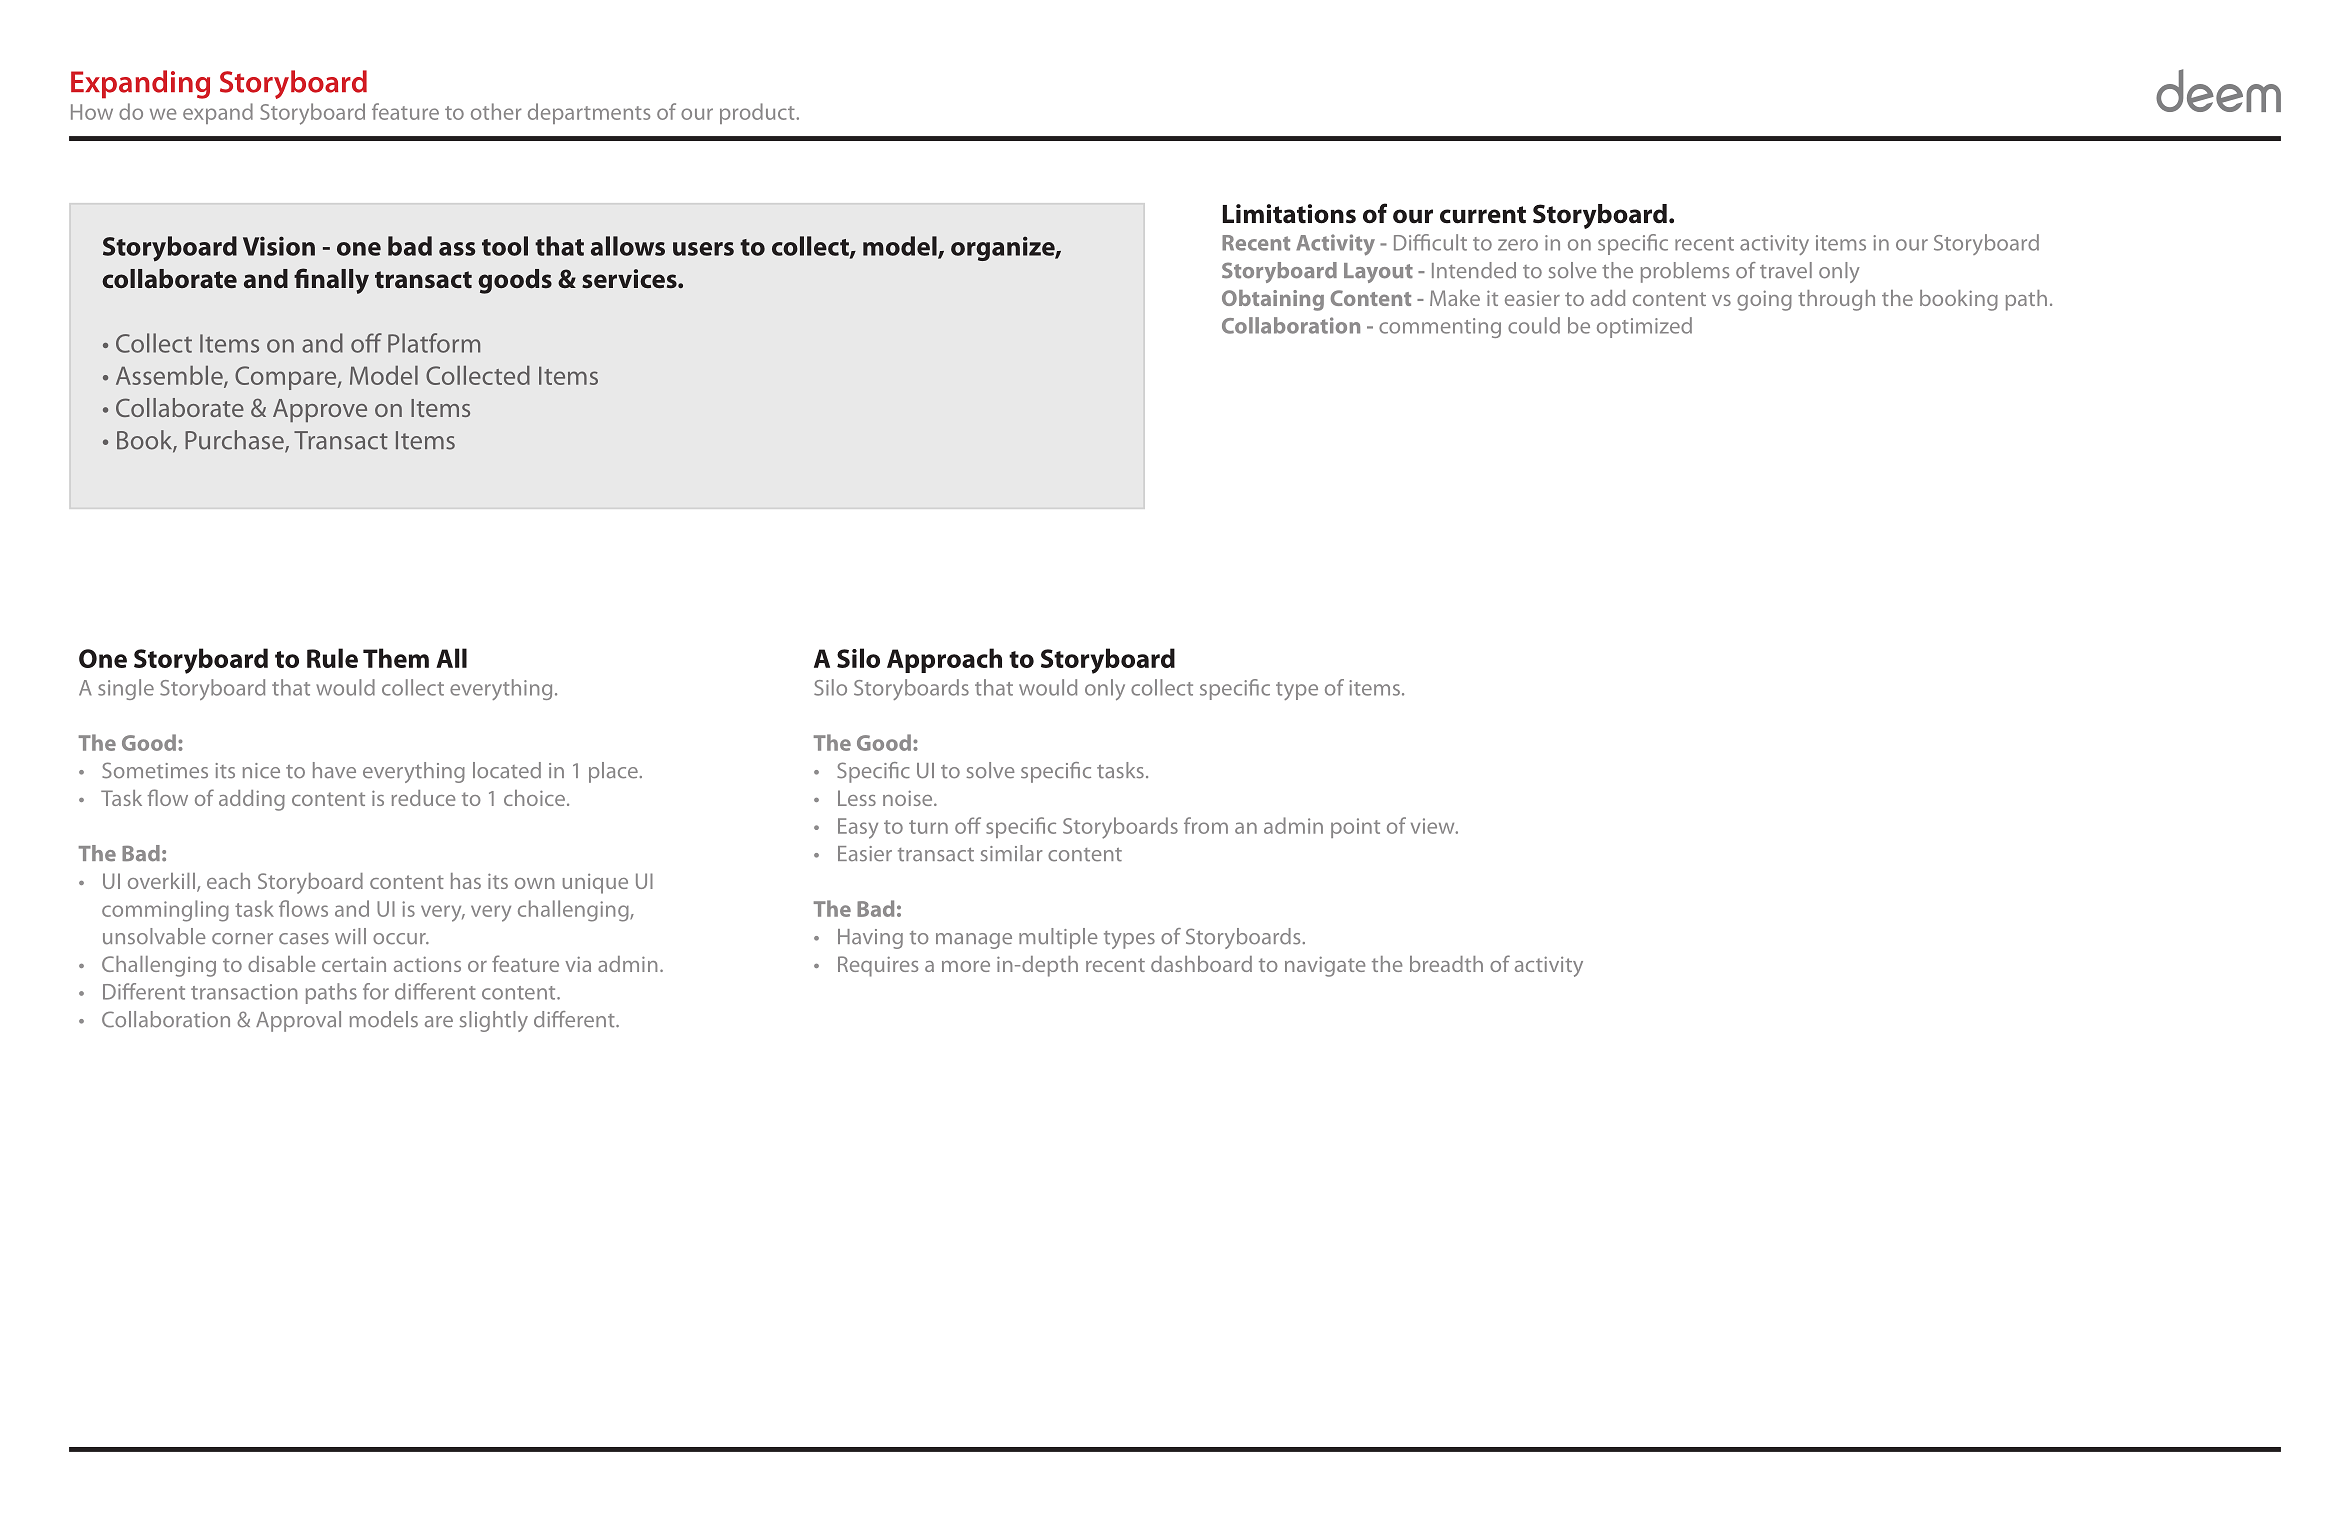  What do you see at coordinates (1446, 964) in the screenshot?
I see `breadth` at bounding box center [1446, 964].
